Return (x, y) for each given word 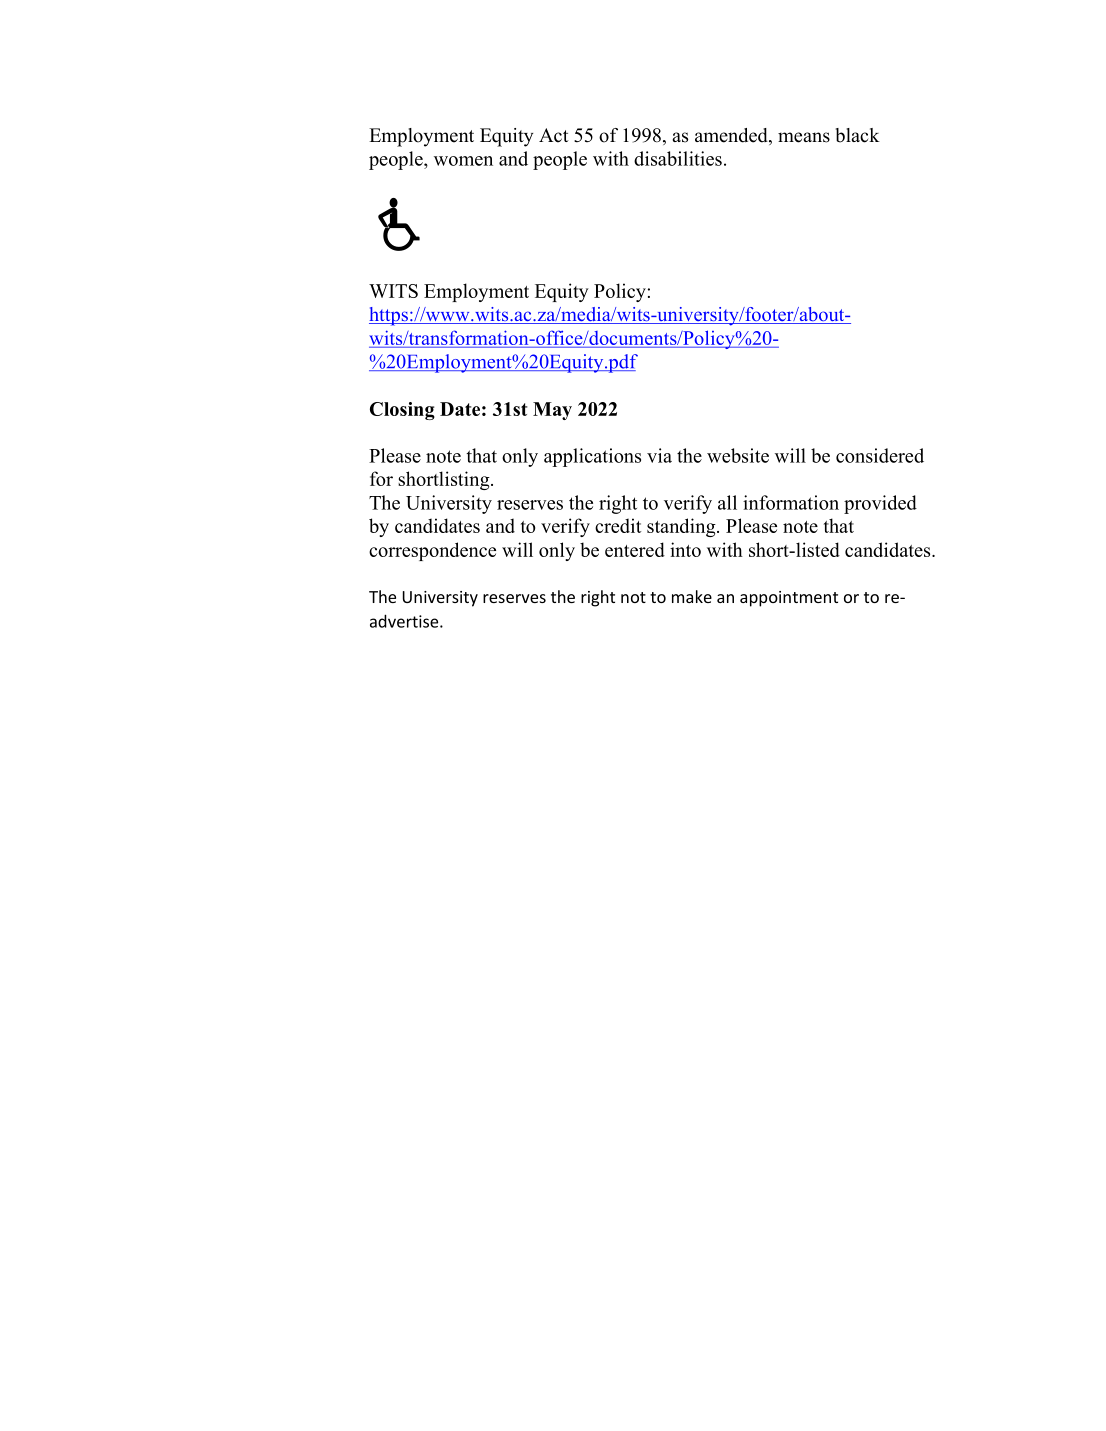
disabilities (678, 158)
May (552, 411)
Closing (402, 411)
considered (880, 455)
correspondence (432, 551)
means (804, 137)
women (463, 161)
